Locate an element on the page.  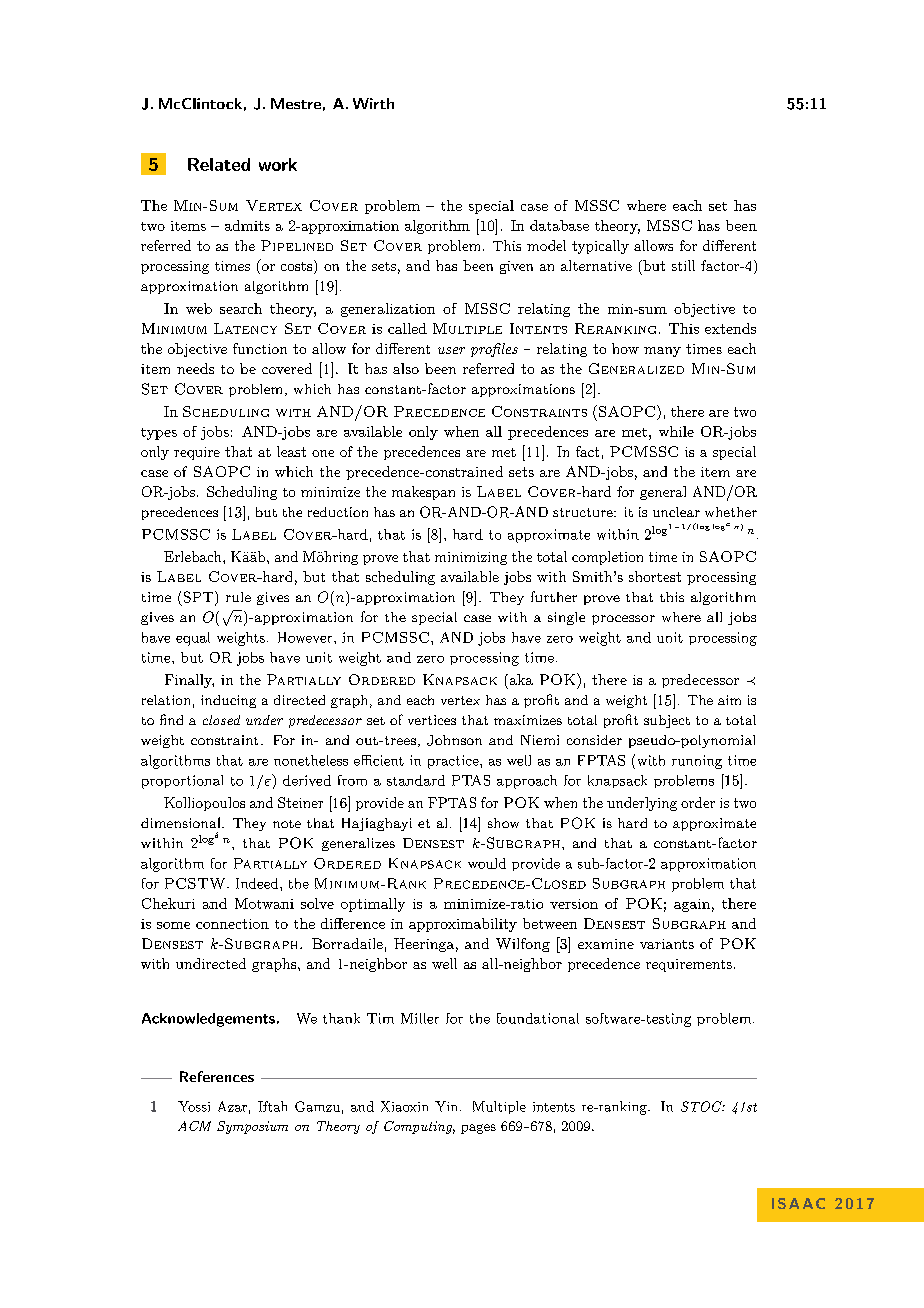
References is located at coordinates (217, 1076).
